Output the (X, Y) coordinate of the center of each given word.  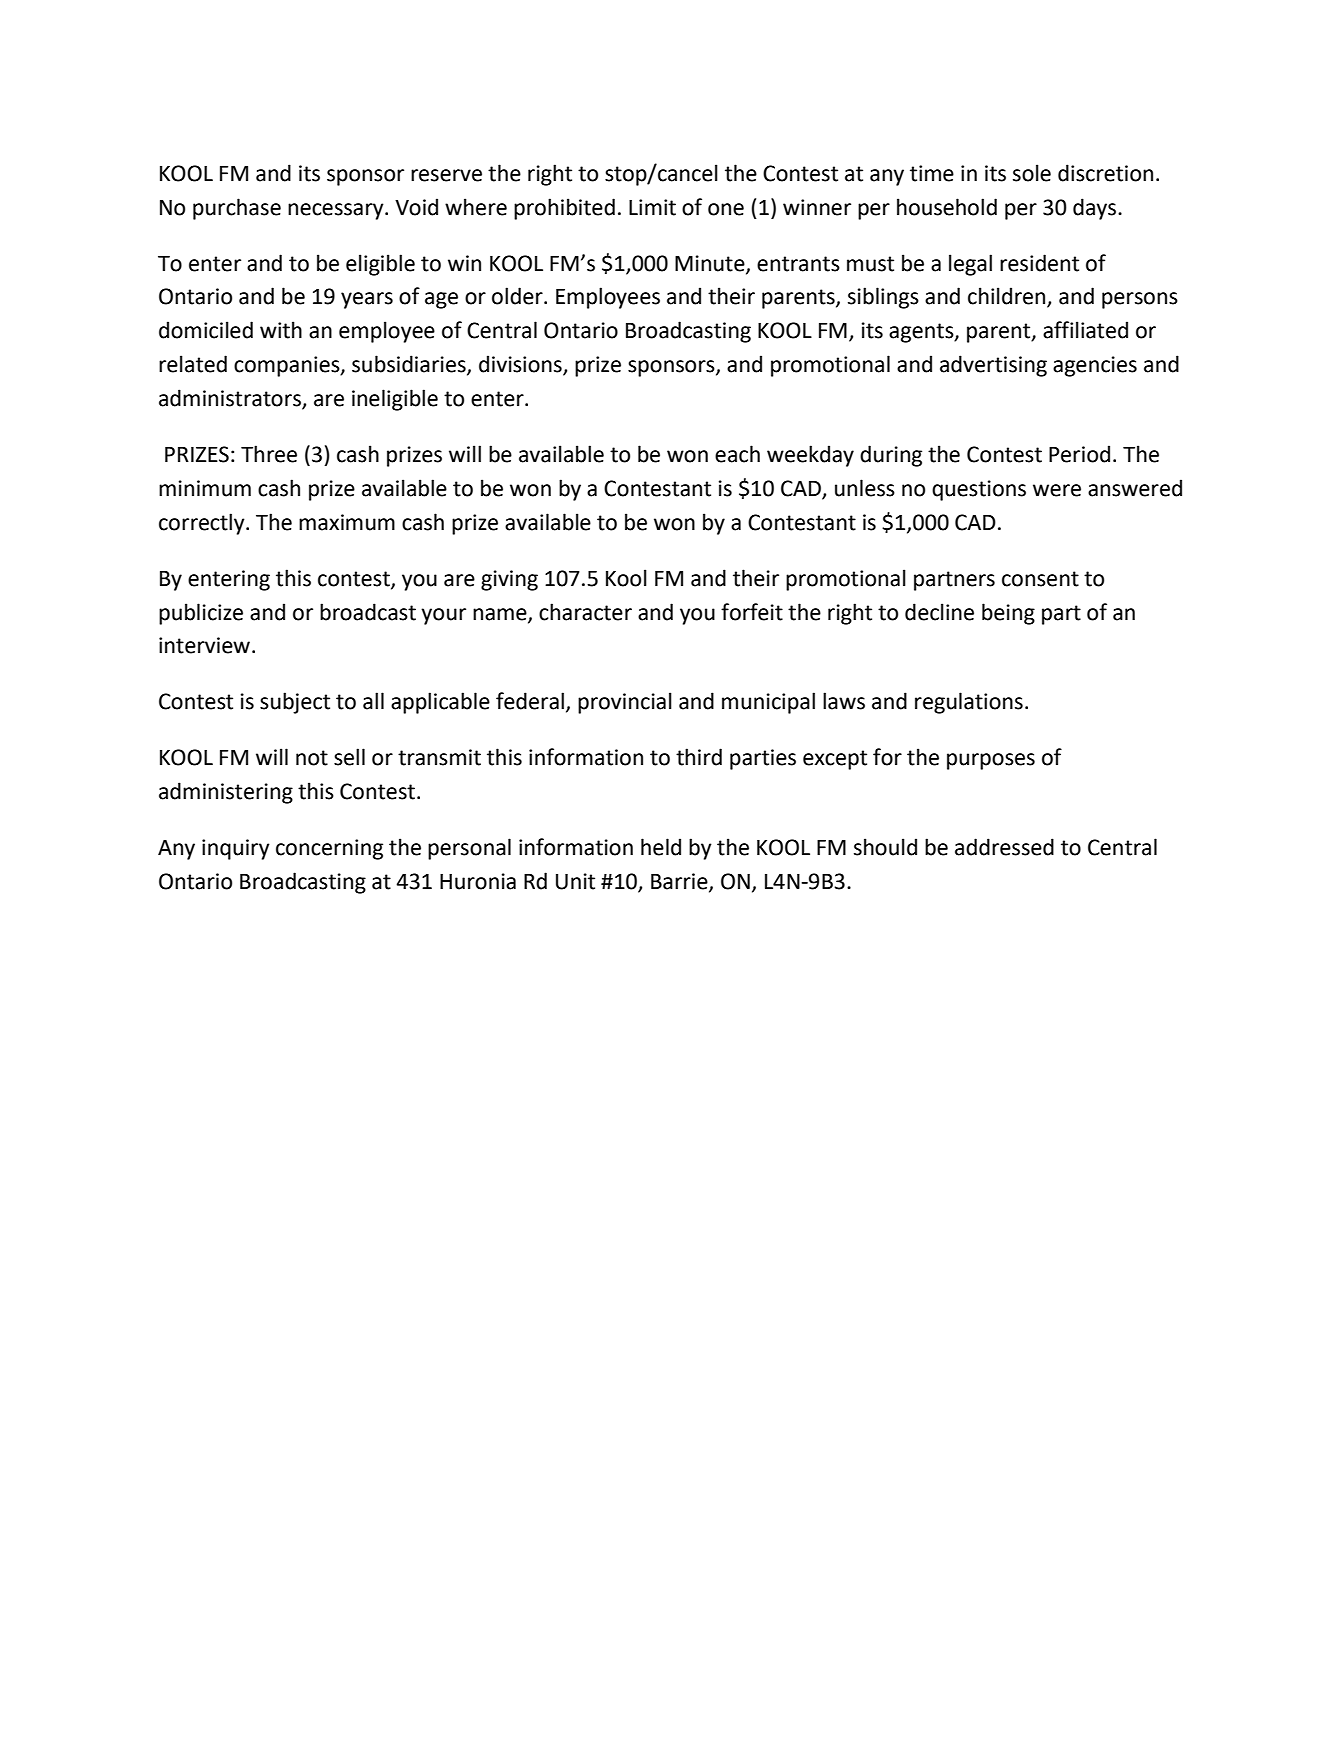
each (737, 454)
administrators (231, 399)
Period (1079, 454)
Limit (652, 207)
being (1008, 614)
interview (204, 645)
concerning (329, 849)
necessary (337, 211)
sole (1032, 173)
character (585, 612)
